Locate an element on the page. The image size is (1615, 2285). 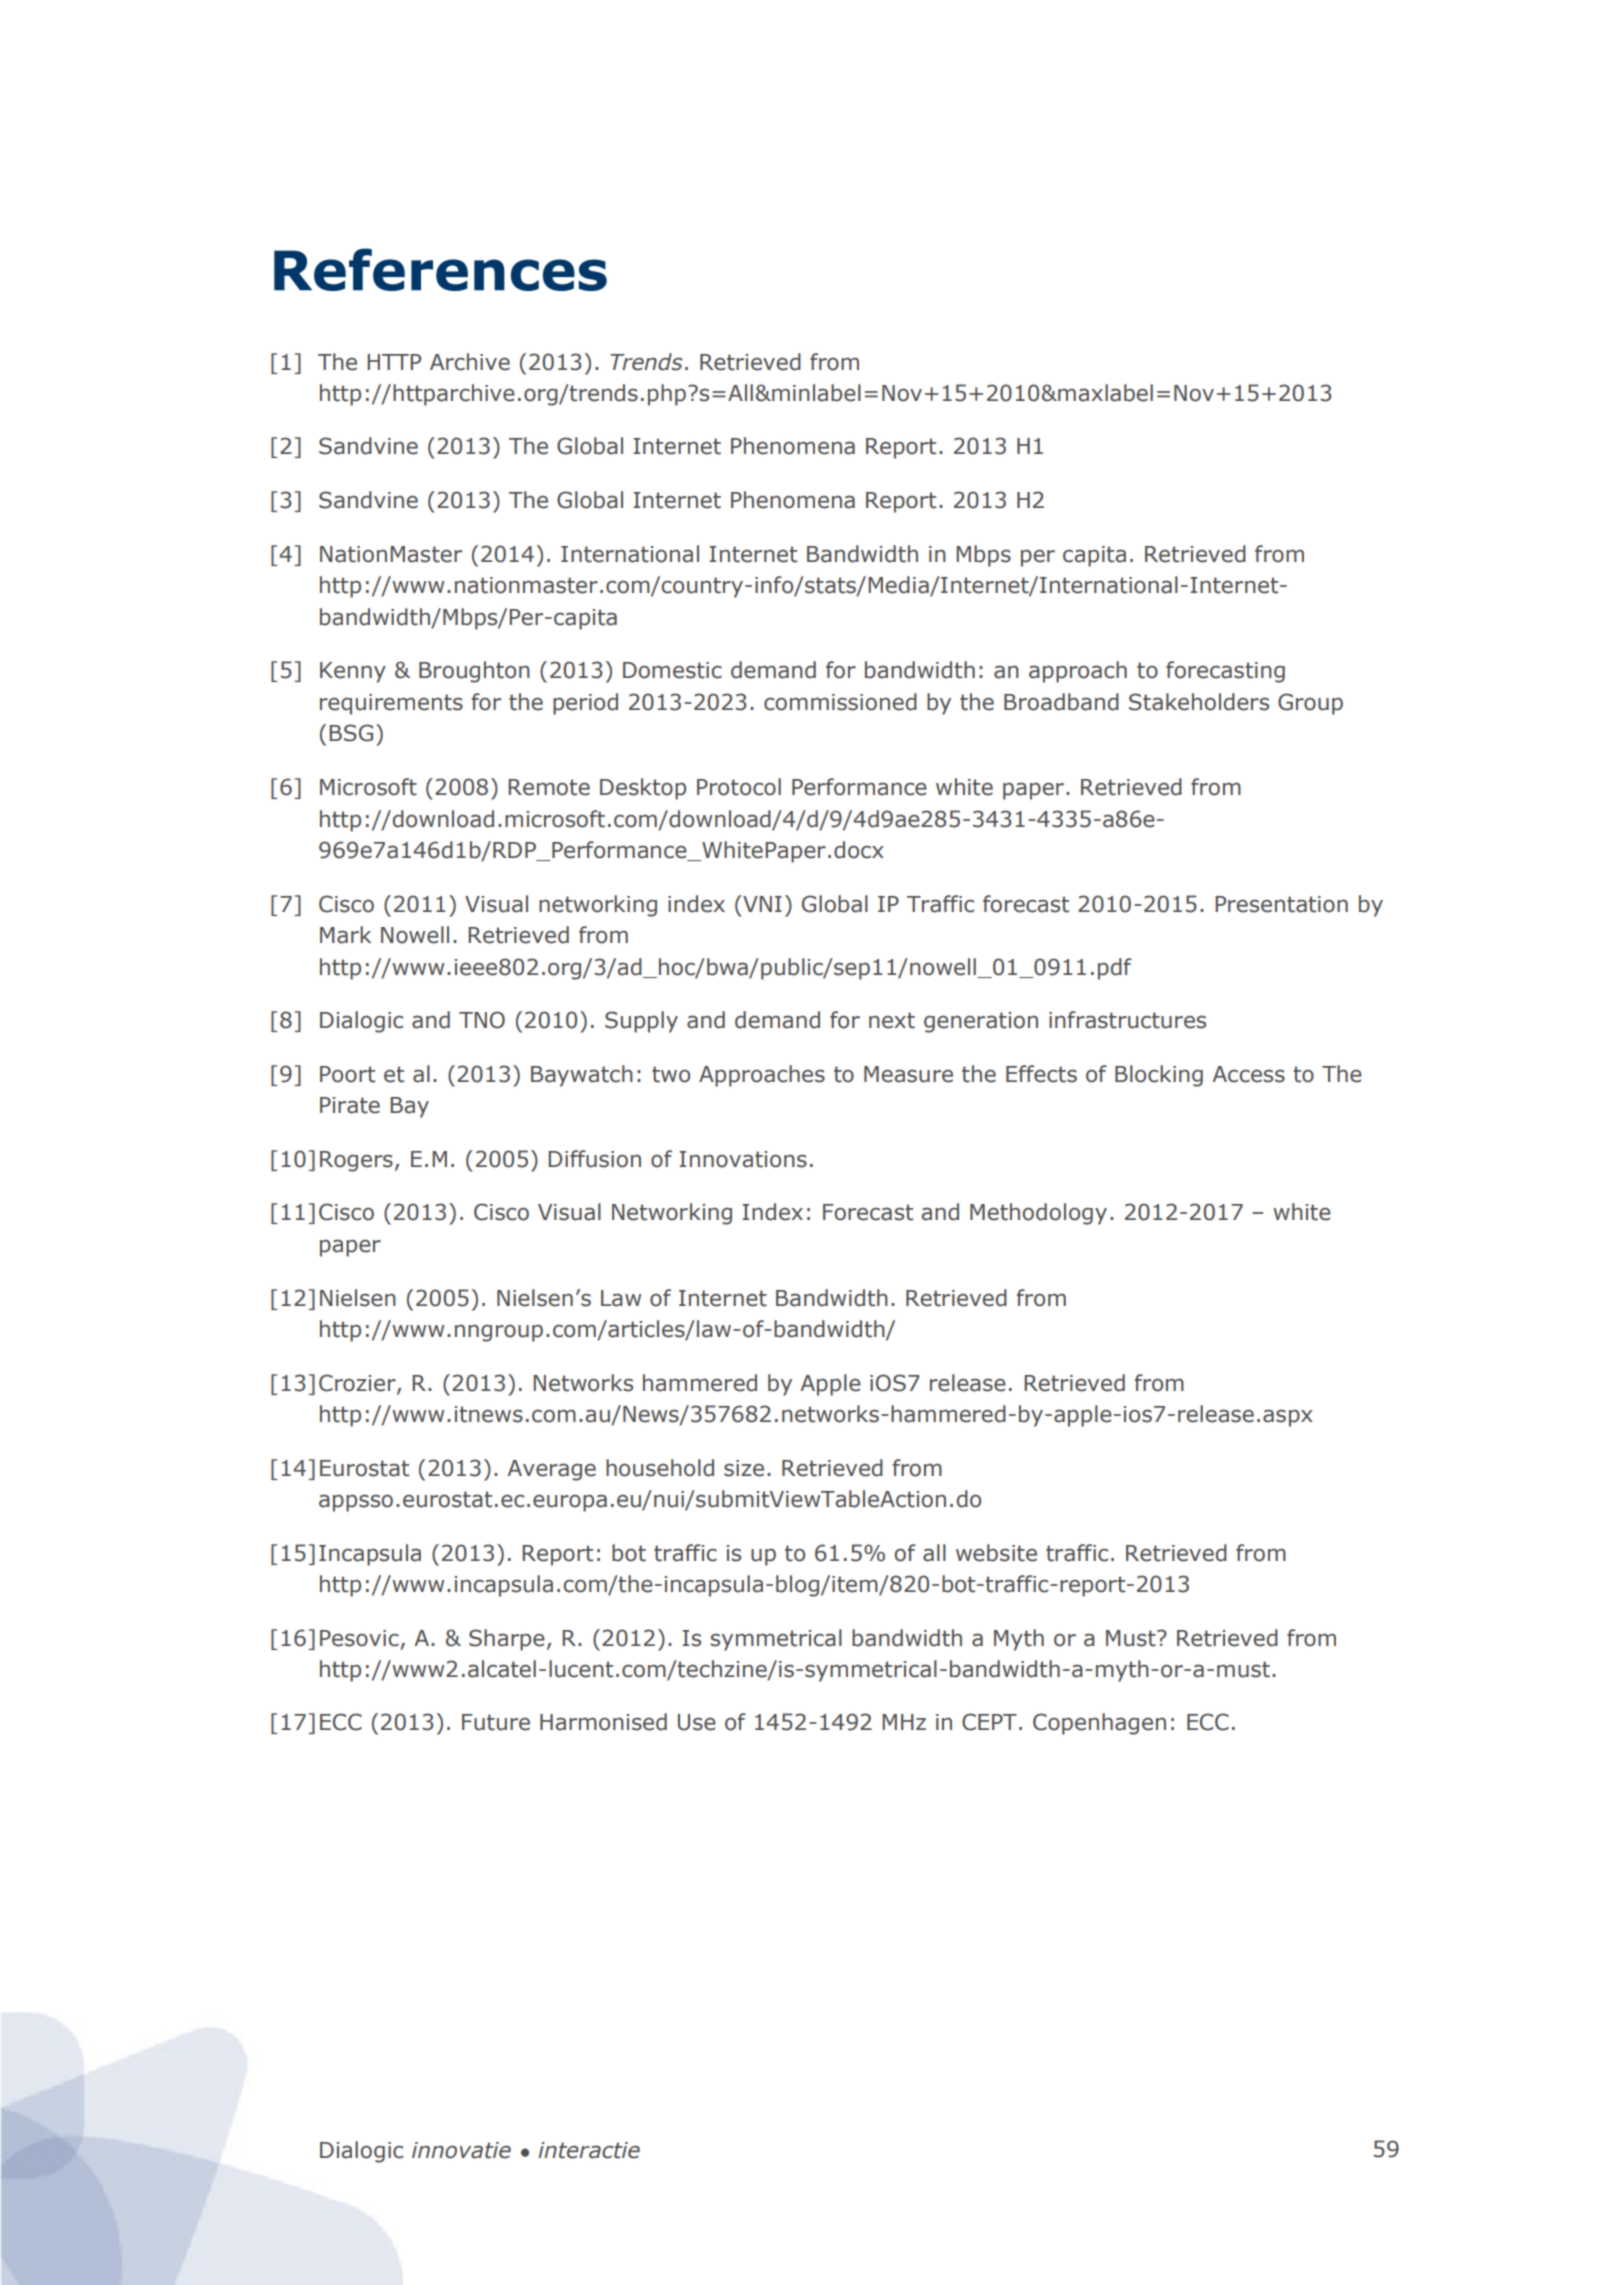
next is located at coordinates (892, 1020).
